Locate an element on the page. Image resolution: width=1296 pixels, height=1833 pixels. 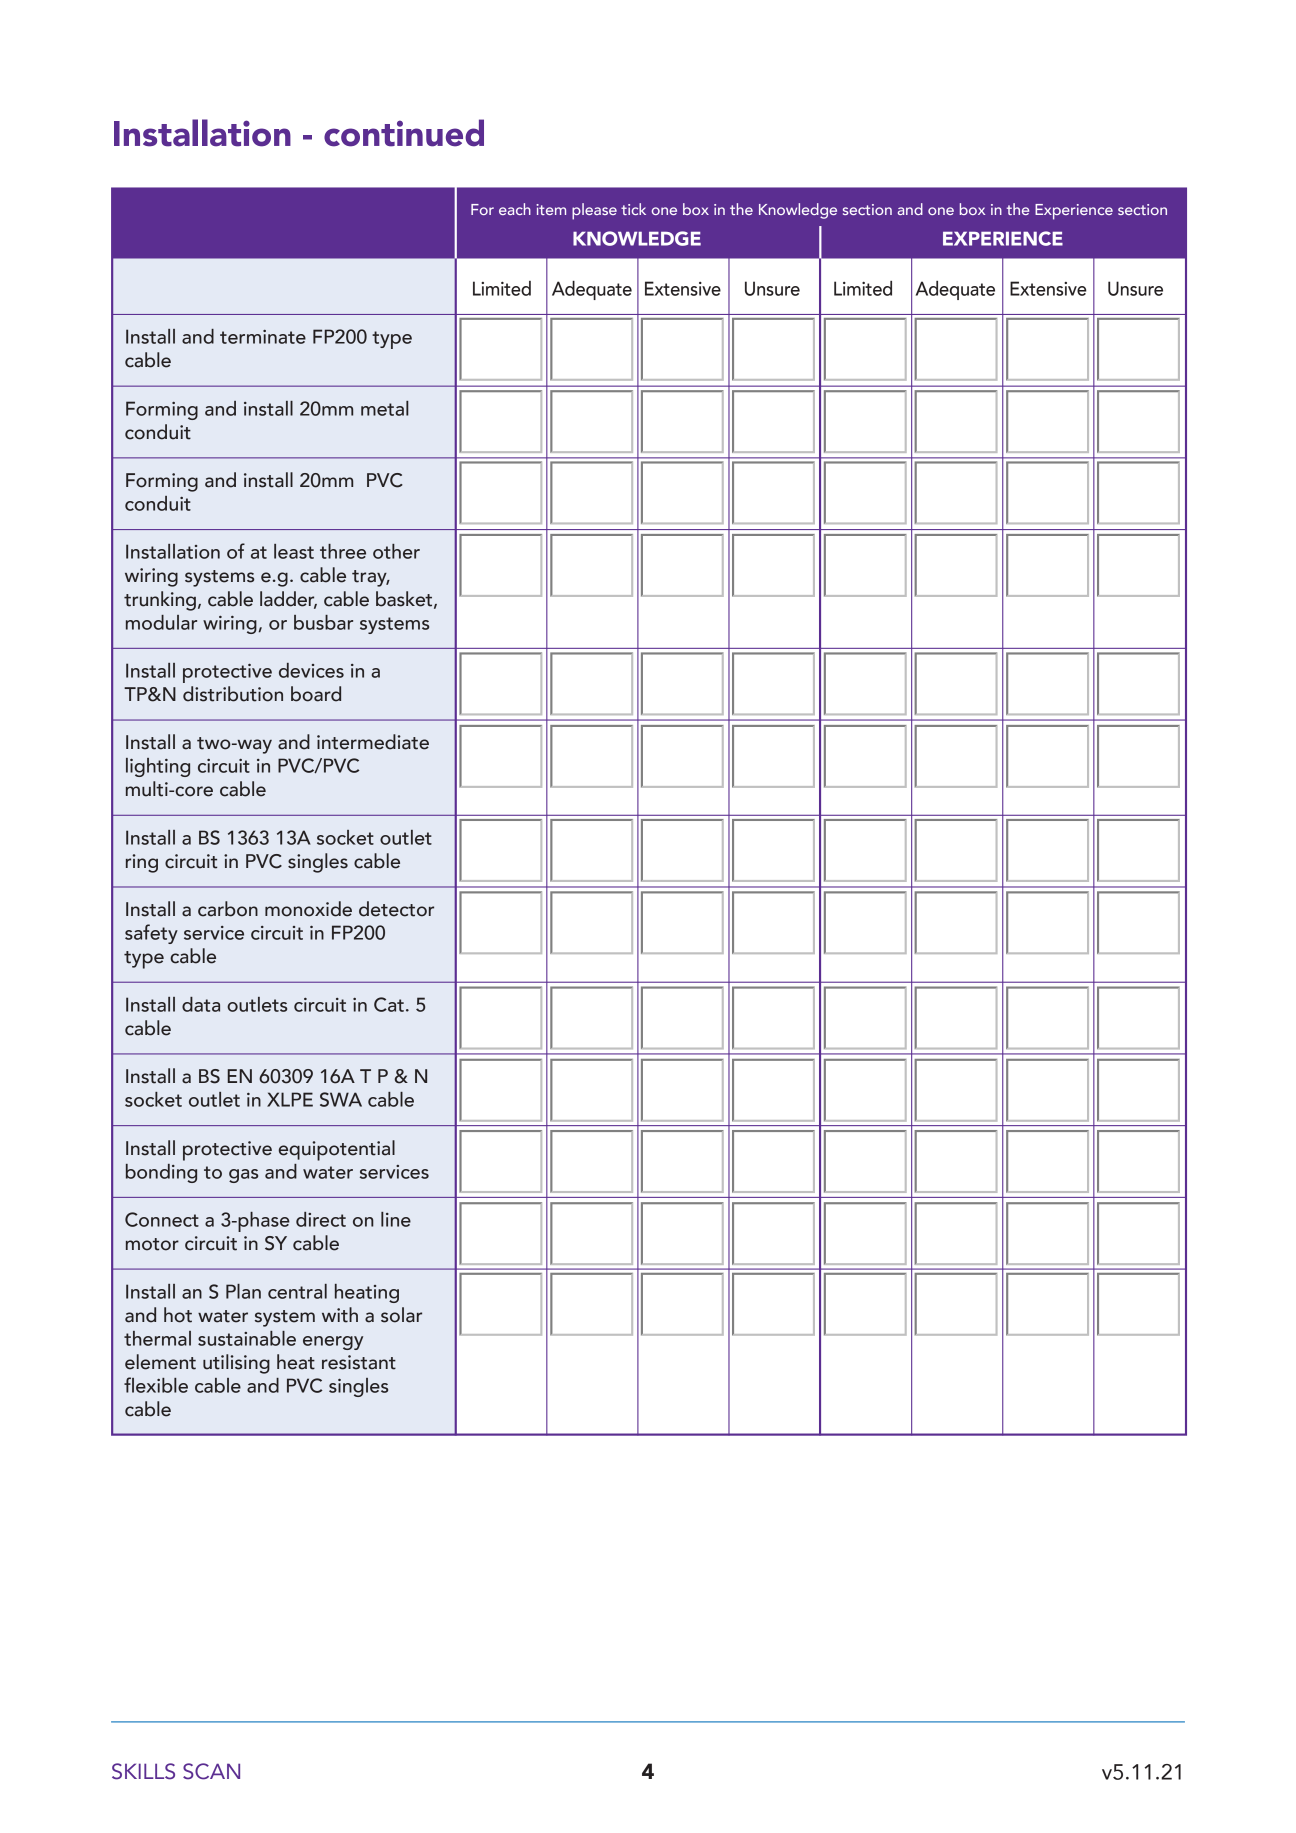
solar is located at coordinates (401, 1315).
